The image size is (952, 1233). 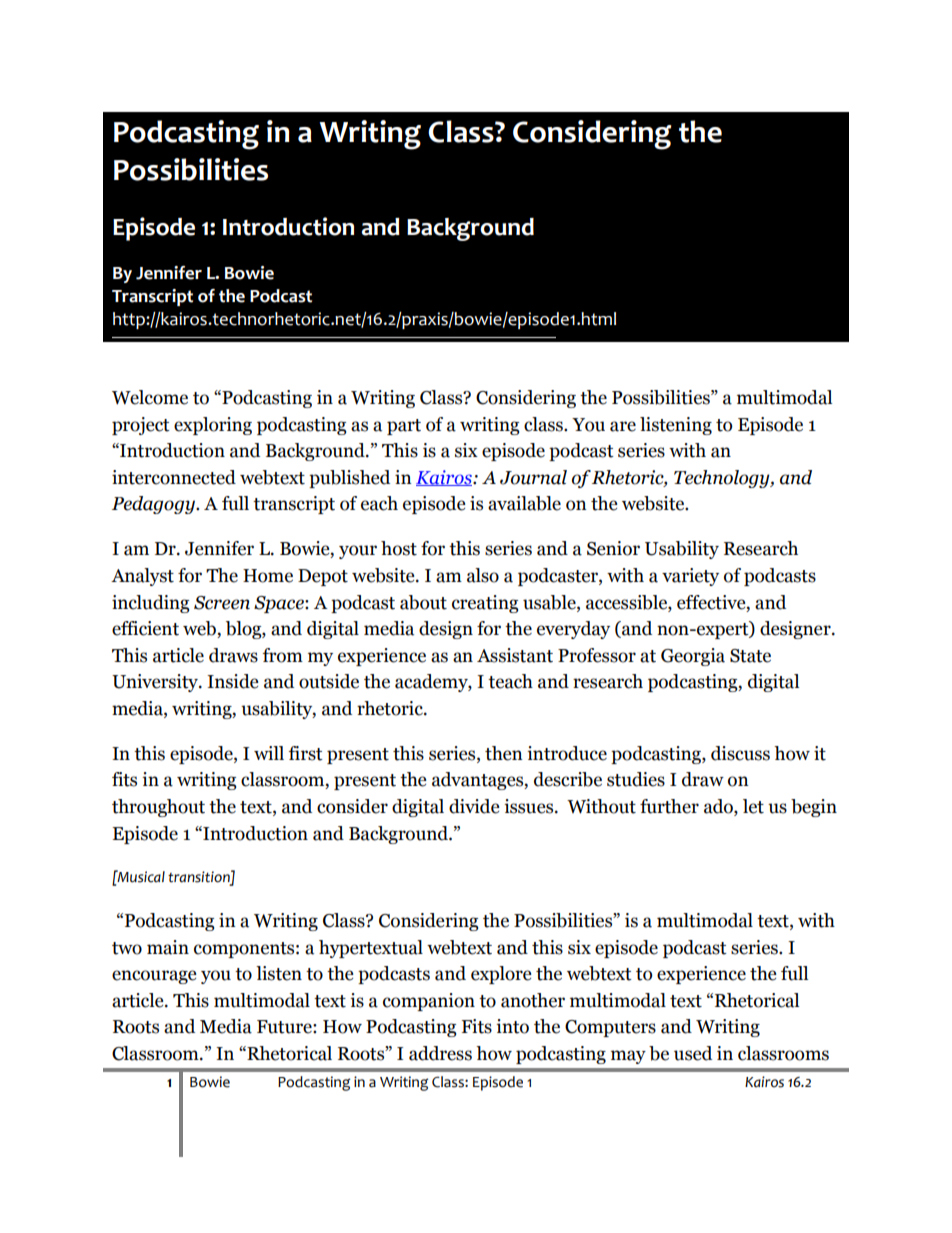 What do you see at coordinates (213, 426) in the document?
I see `exploring` at bounding box center [213, 426].
